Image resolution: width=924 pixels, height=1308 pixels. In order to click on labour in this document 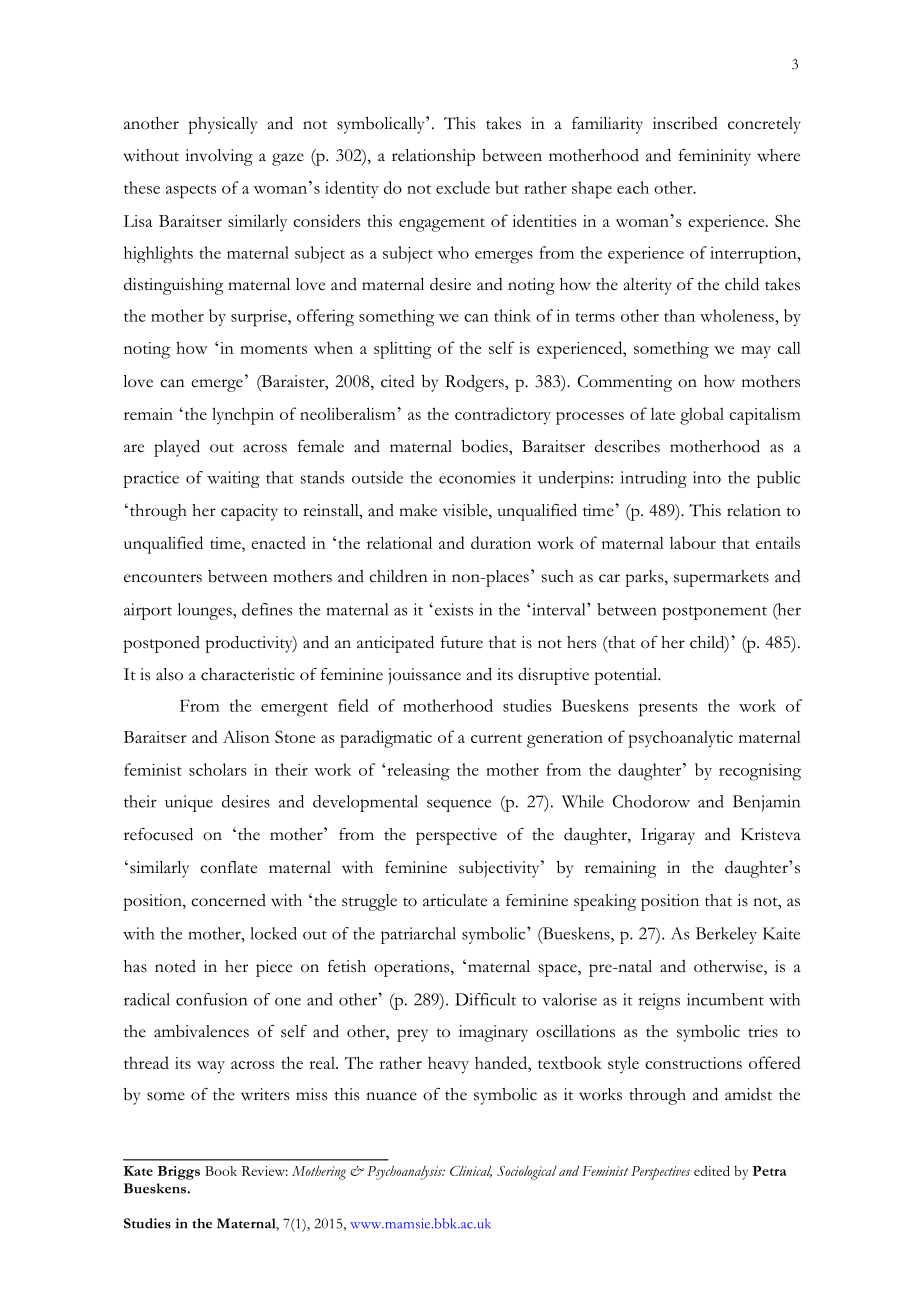, I will do `click(693, 542)`.
